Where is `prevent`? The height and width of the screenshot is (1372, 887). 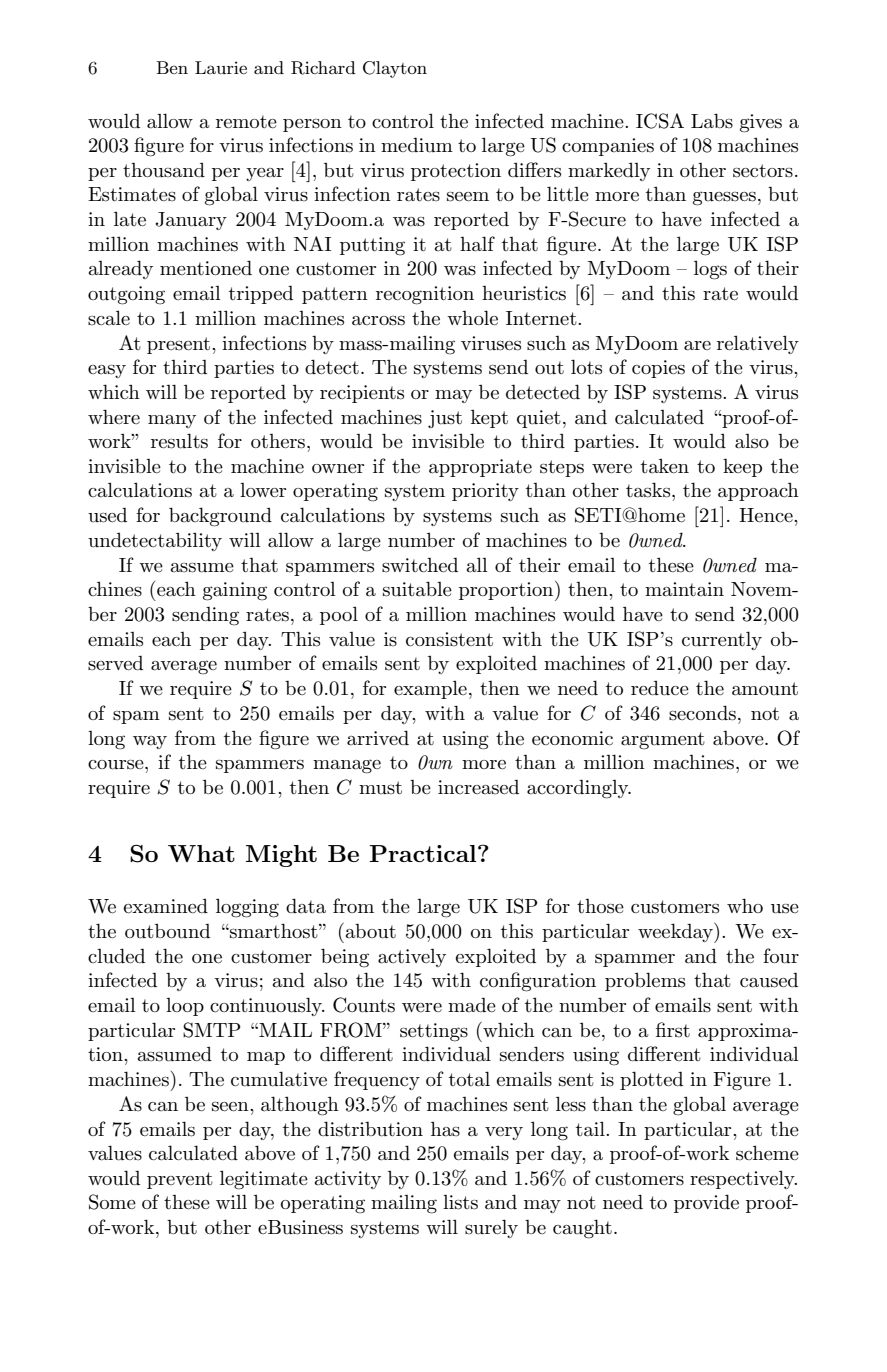 prevent is located at coordinates (180, 1180).
